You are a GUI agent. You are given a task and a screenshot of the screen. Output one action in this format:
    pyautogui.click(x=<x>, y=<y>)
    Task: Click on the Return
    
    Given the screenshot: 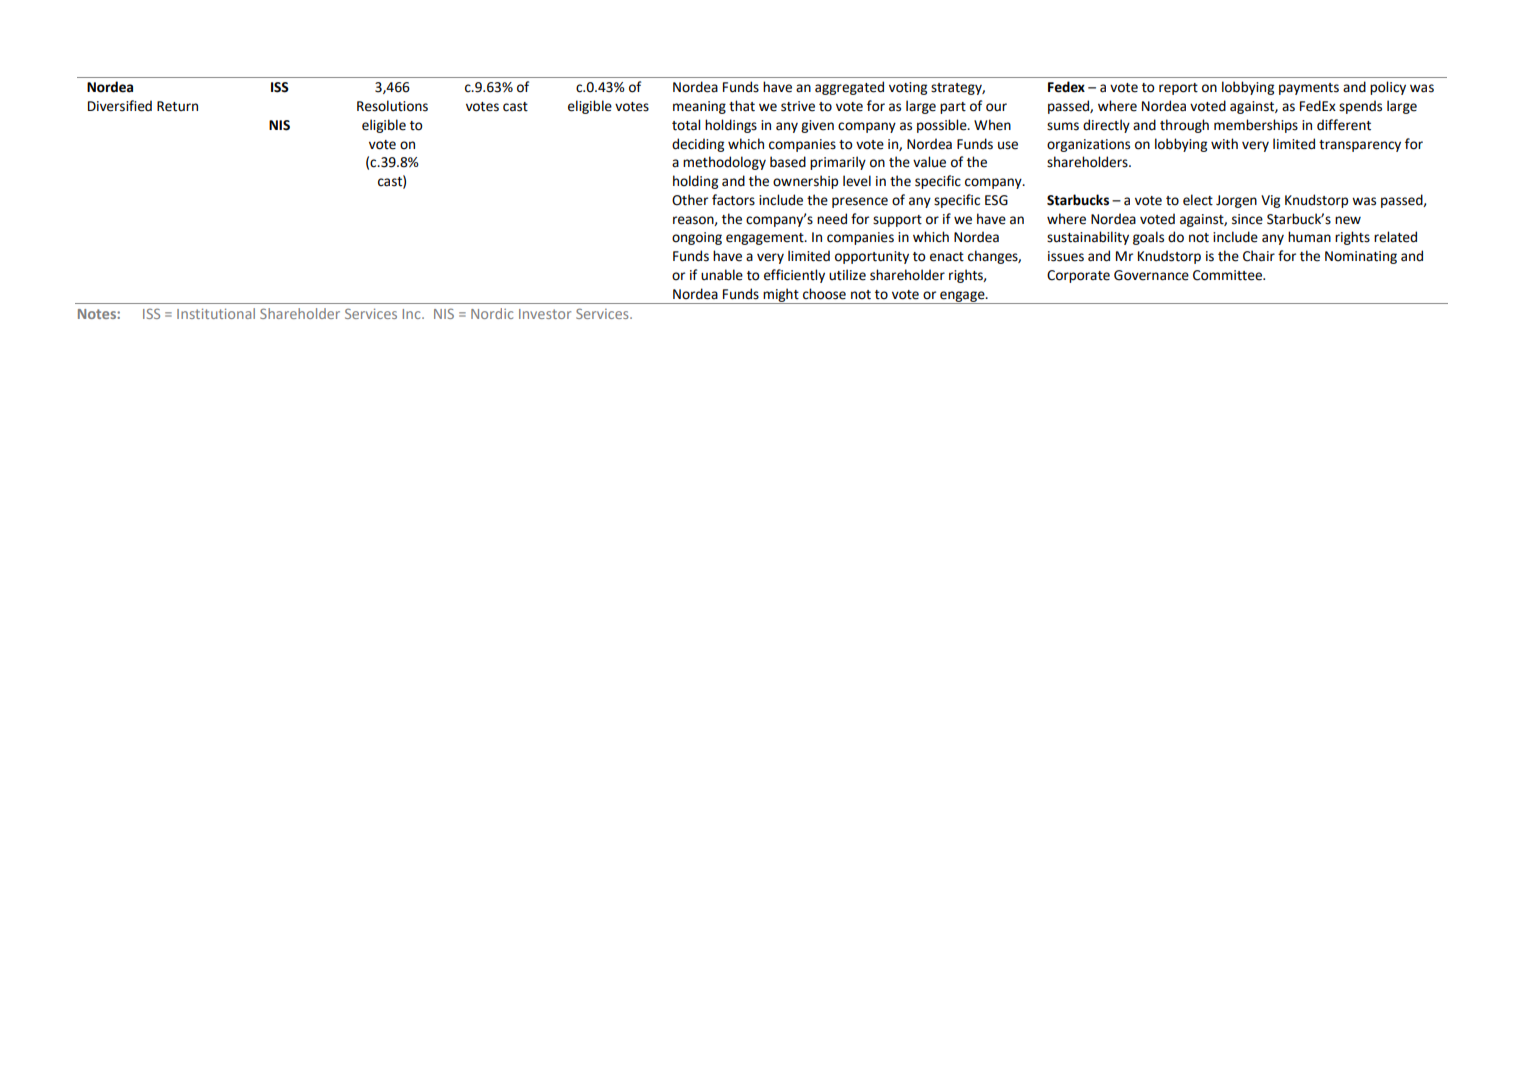 What is the action you would take?
    pyautogui.click(x=177, y=106)
